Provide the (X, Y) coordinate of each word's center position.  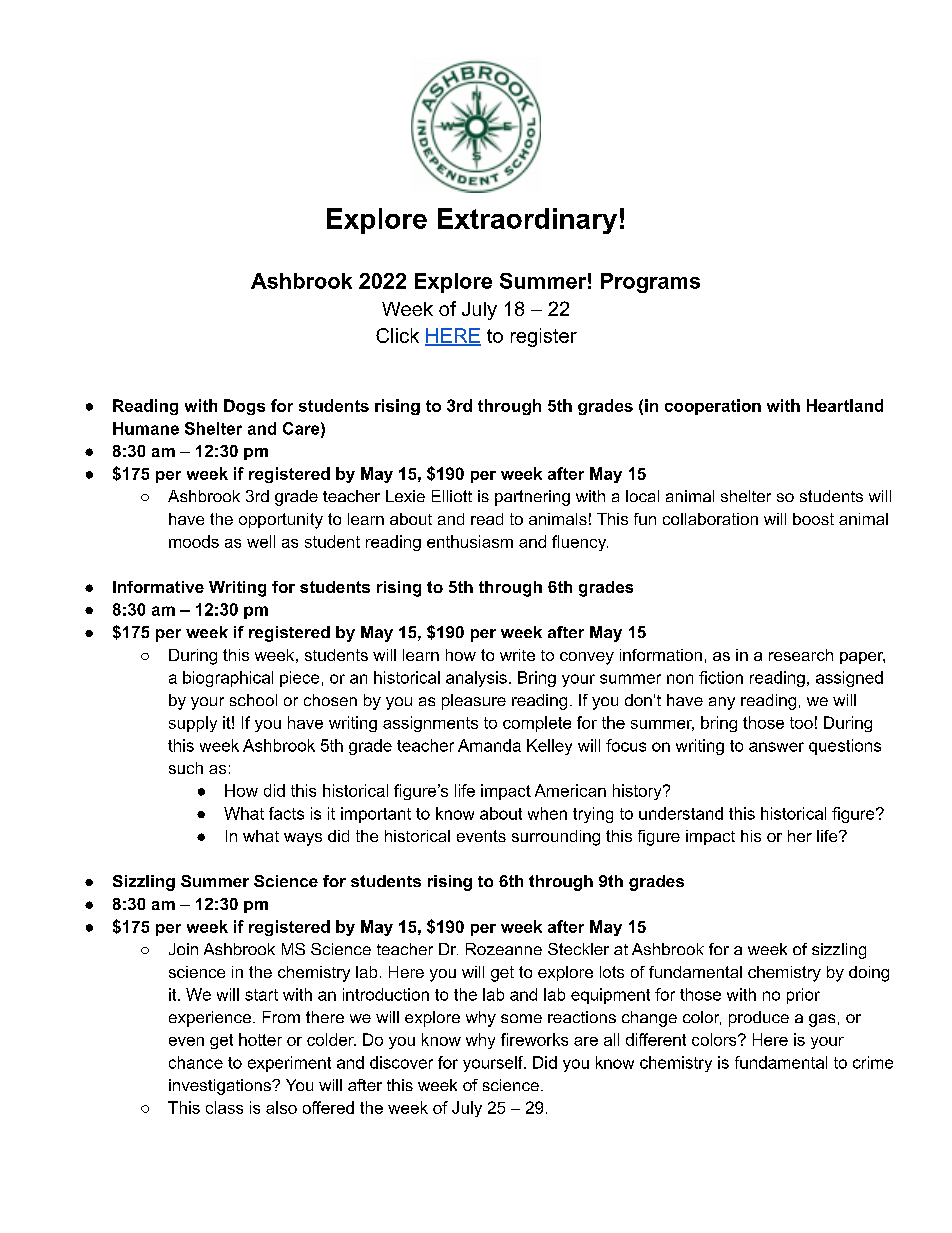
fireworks (534, 1039)
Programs (650, 283)
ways (303, 839)
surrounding (556, 838)
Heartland (845, 405)
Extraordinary (527, 221)
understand (681, 813)
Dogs (244, 407)
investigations (221, 1087)
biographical (228, 679)
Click (397, 335)
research (801, 655)
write (517, 655)
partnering (532, 498)
